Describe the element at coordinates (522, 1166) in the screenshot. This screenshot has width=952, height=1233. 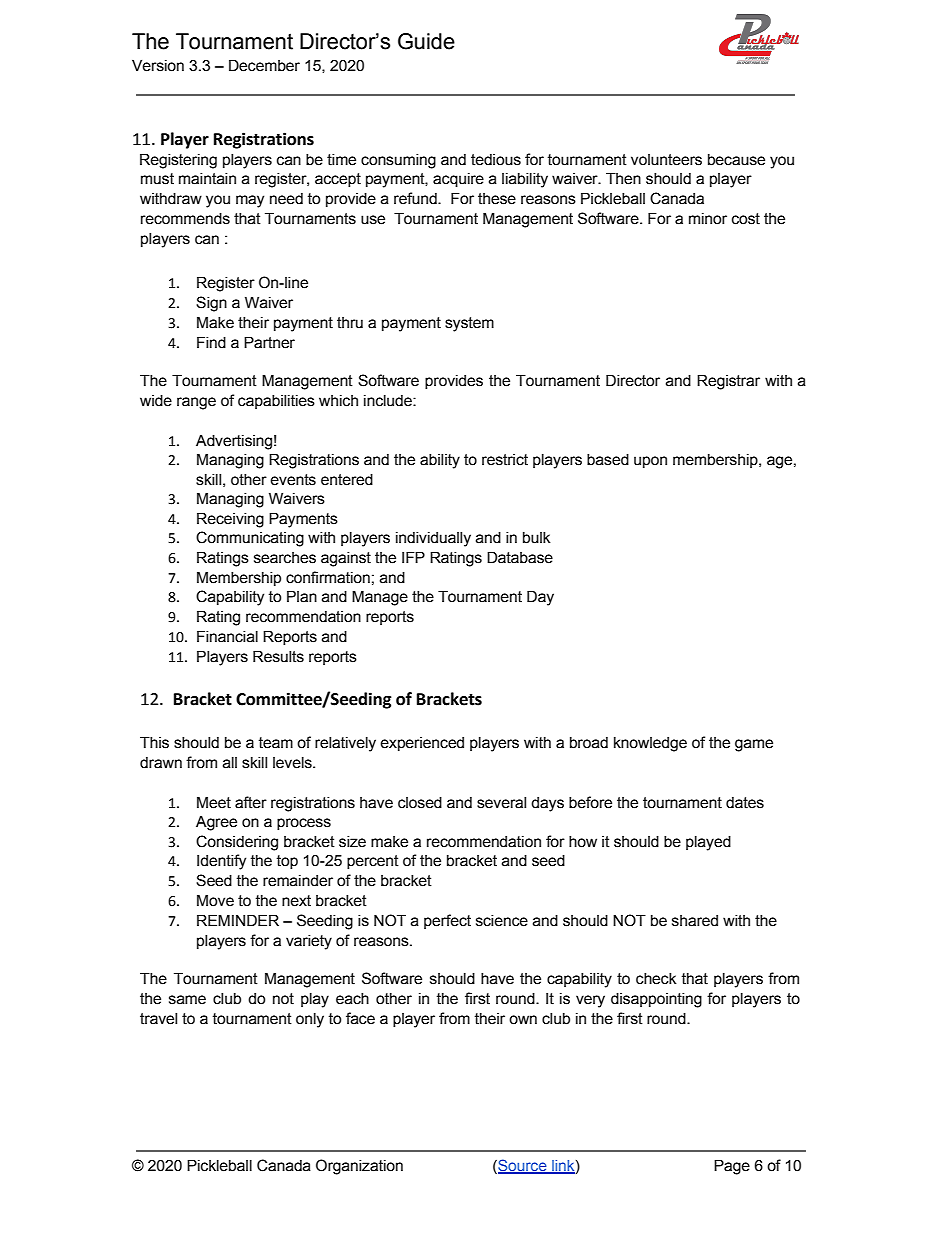
I see `Source` at that location.
